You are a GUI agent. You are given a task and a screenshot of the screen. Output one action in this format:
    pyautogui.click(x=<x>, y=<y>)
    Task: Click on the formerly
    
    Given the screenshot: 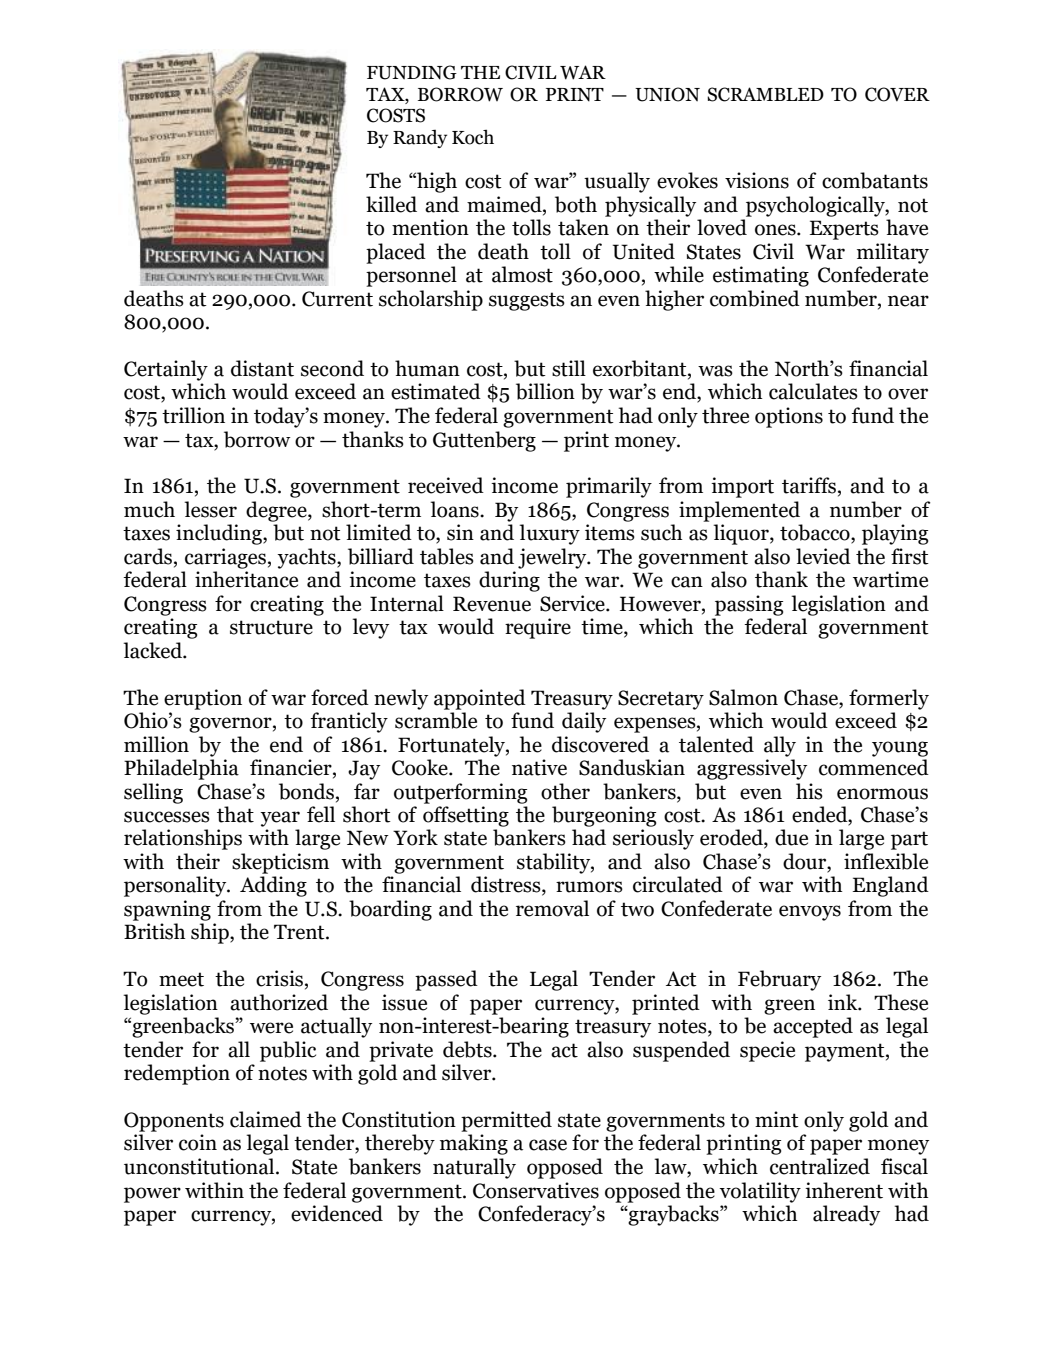 What is the action you would take?
    pyautogui.click(x=889, y=699)
